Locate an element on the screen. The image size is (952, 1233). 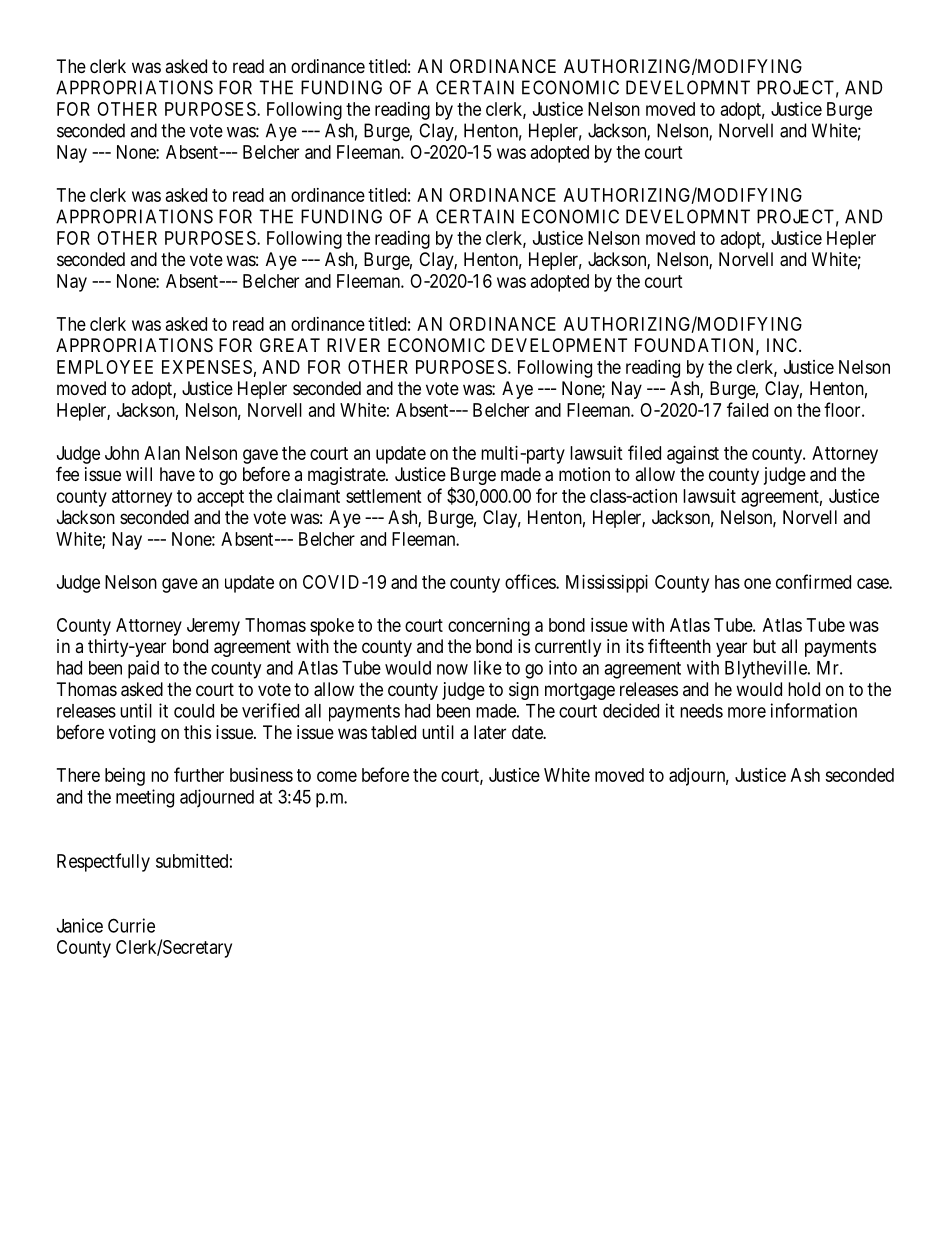
DEVELOPMENT is located at coordinates (559, 345).
